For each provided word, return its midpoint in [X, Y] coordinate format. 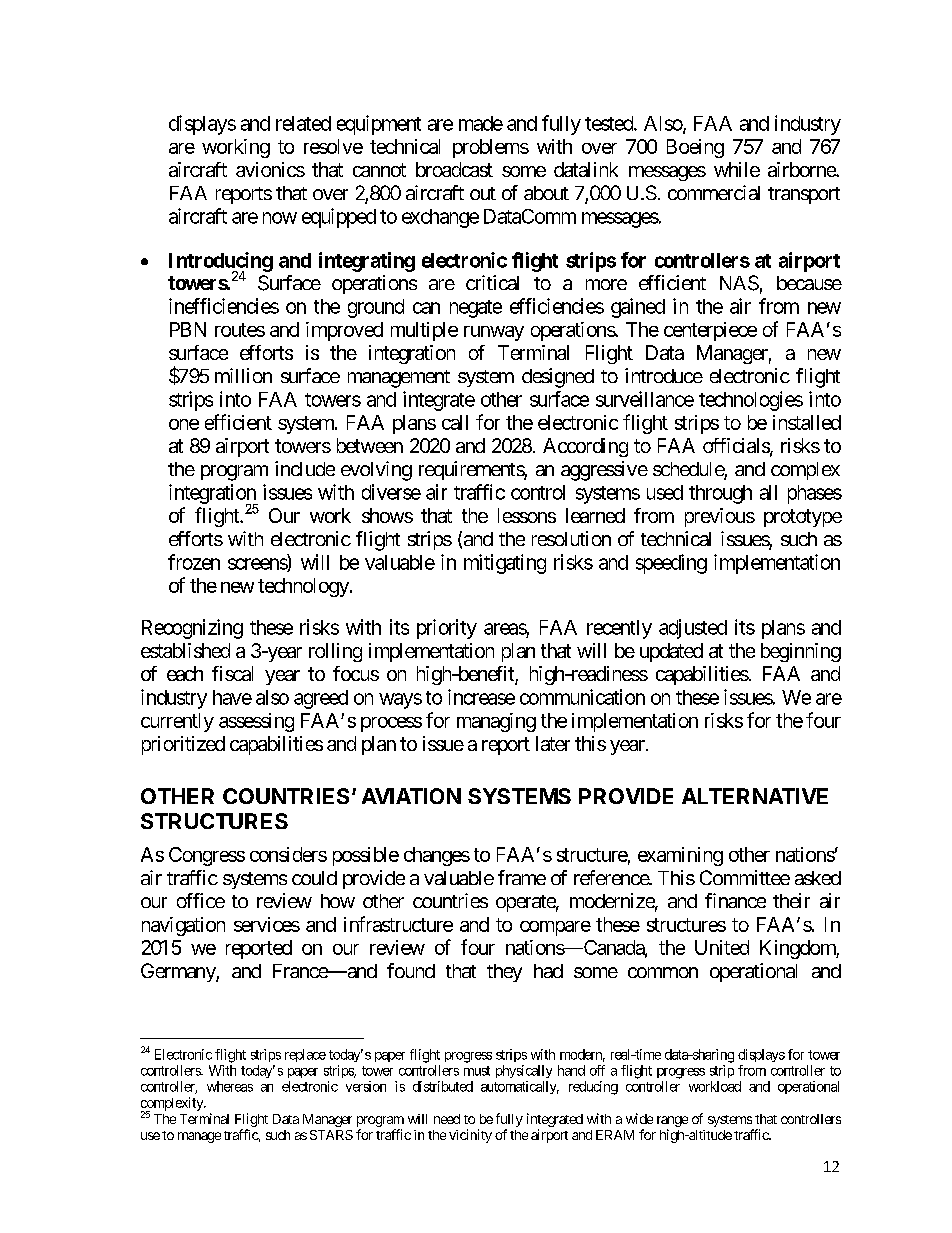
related [303, 123]
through [720, 494]
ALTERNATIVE [755, 796]
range [672, 1121]
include [305, 468]
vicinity [470, 1136]
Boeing [695, 148]
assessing [256, 722]
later [553, 743]
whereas [230, 1086]
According [585, 447]
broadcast [454, 169]
